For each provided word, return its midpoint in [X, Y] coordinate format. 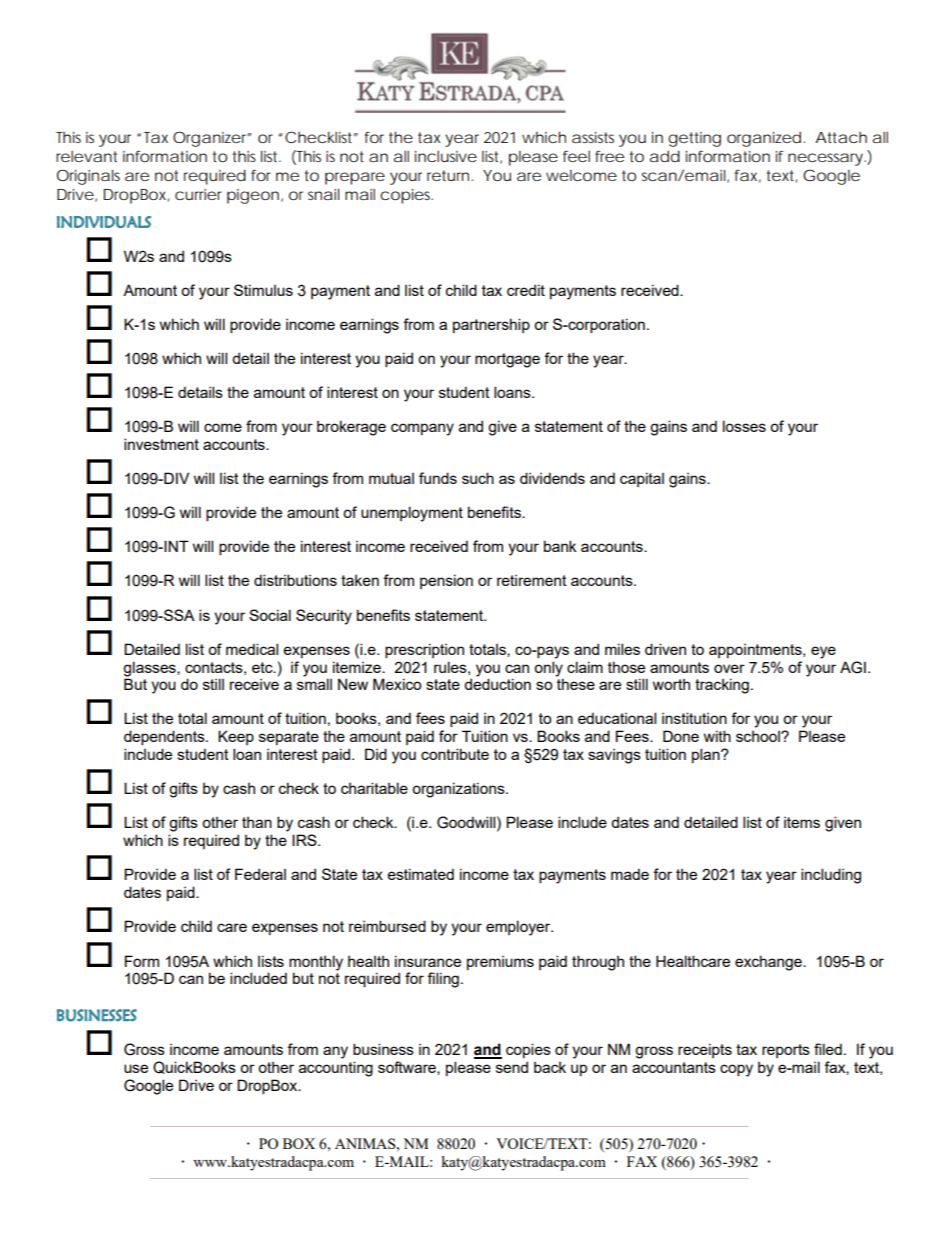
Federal [260, 874]
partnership [491, 325]
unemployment [412, 514]
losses [744, 426]
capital [642, 479]
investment [161, 444]
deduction [497, 684]
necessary [825, 159]
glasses [150, 669]
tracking [722, 686]
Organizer [211, 139]
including [831, 876]
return [448, 175]
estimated [420, 874]
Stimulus [263, 290]
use [136, 1068]
